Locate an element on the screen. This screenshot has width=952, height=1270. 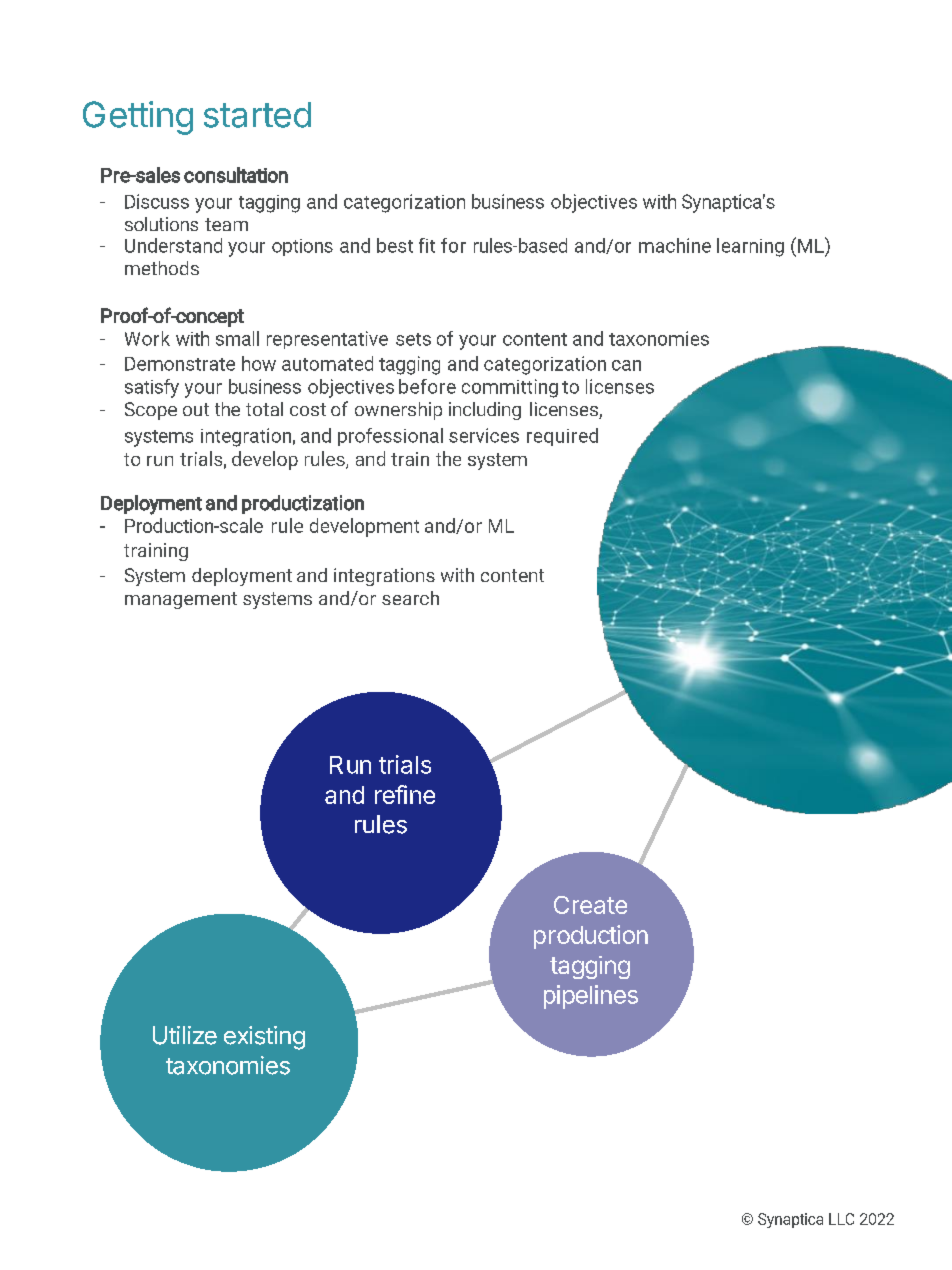
consultation is located at coordinates (236, 175).
